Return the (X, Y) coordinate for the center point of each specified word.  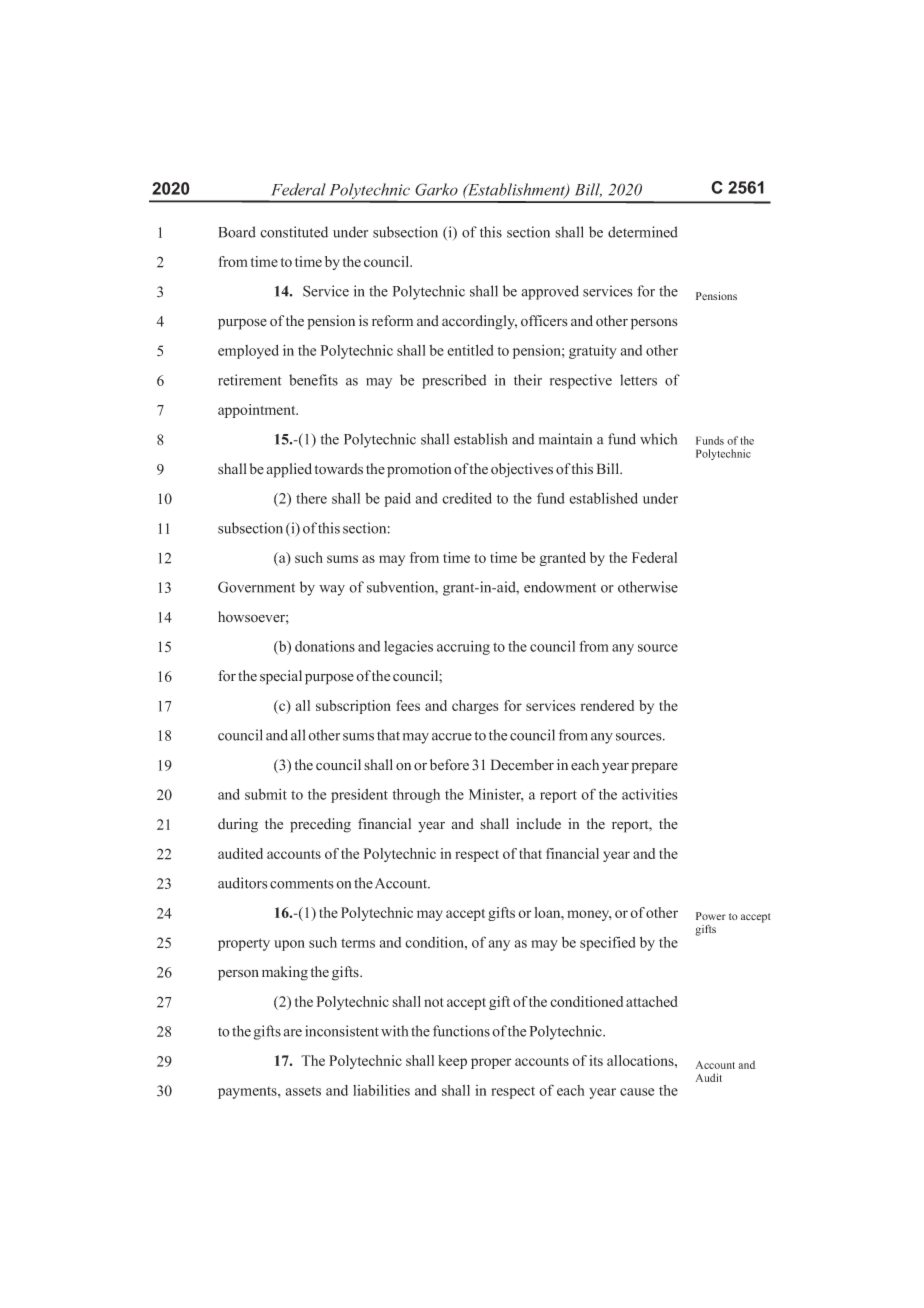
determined (643, 232)
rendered (607, 705)
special (281, 677)
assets (303, 1091)
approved (550, 292)
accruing (463, 648)
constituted (294, 232)
